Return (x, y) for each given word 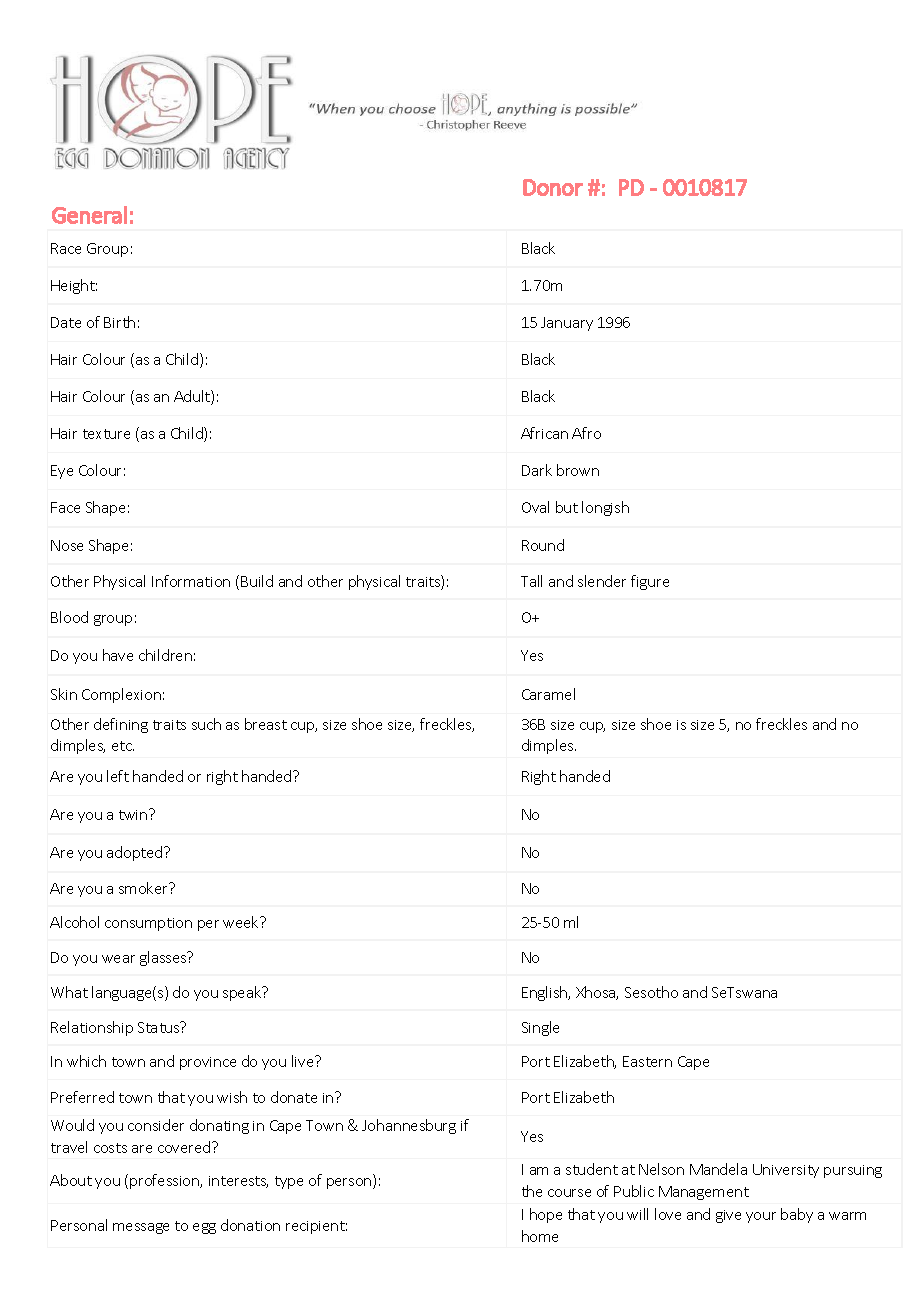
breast (266, 724)
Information (191, 581)
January (567, 324)
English (546, 993)
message (141, 1228)
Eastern (647, 1061)
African (544, 433)
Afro (586, 433)
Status (160, 1027)
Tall (531, 581)
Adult (193, 397)
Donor (553, 187)
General (89, 215)
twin (134, 814)
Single (540, 1028)
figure (650, 582)
